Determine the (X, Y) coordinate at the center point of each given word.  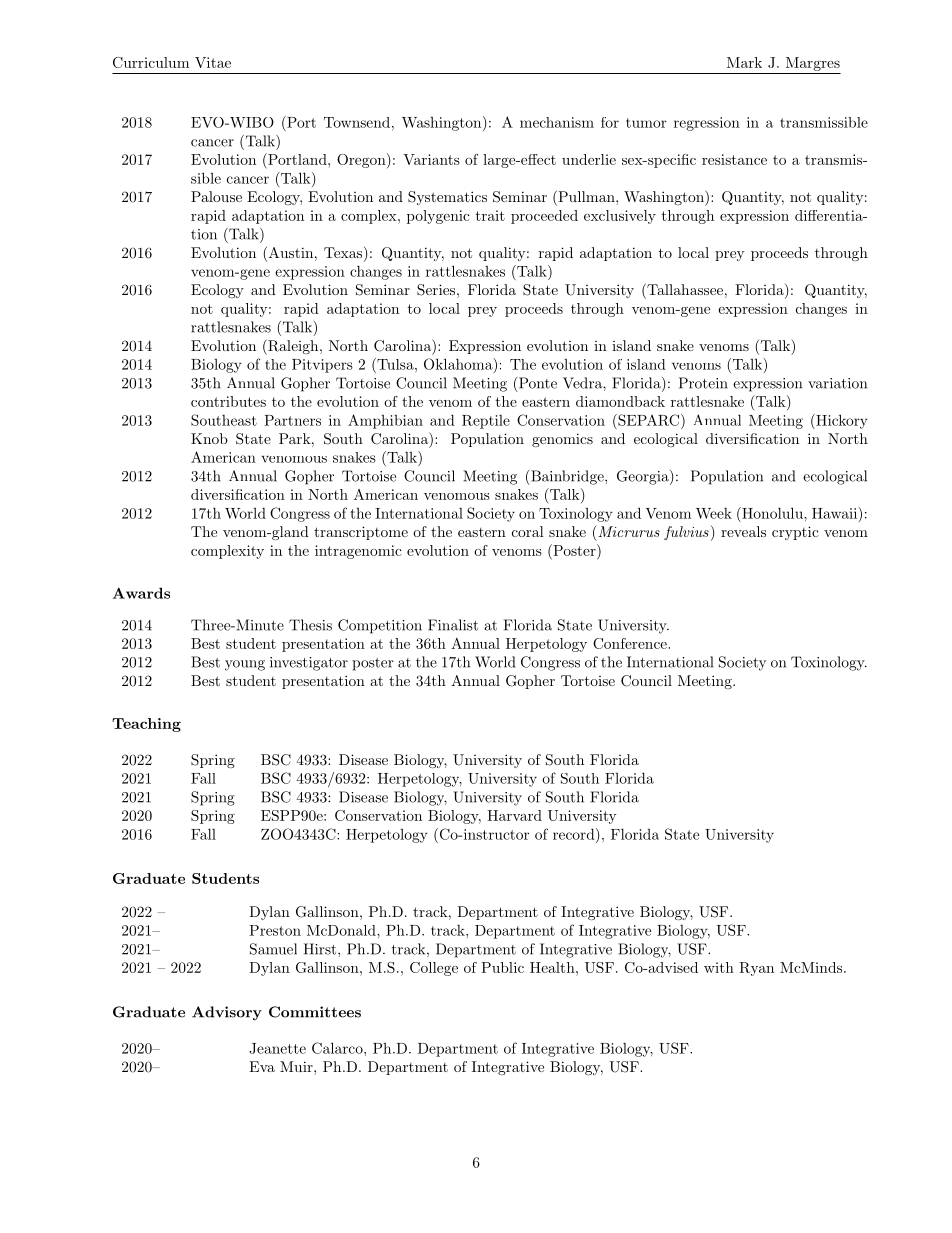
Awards (141, 593)
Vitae (213, 62)
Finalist (453, 625)
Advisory (227, 1013)
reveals (743, 531)
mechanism (557, 122)
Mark (744, 62)
